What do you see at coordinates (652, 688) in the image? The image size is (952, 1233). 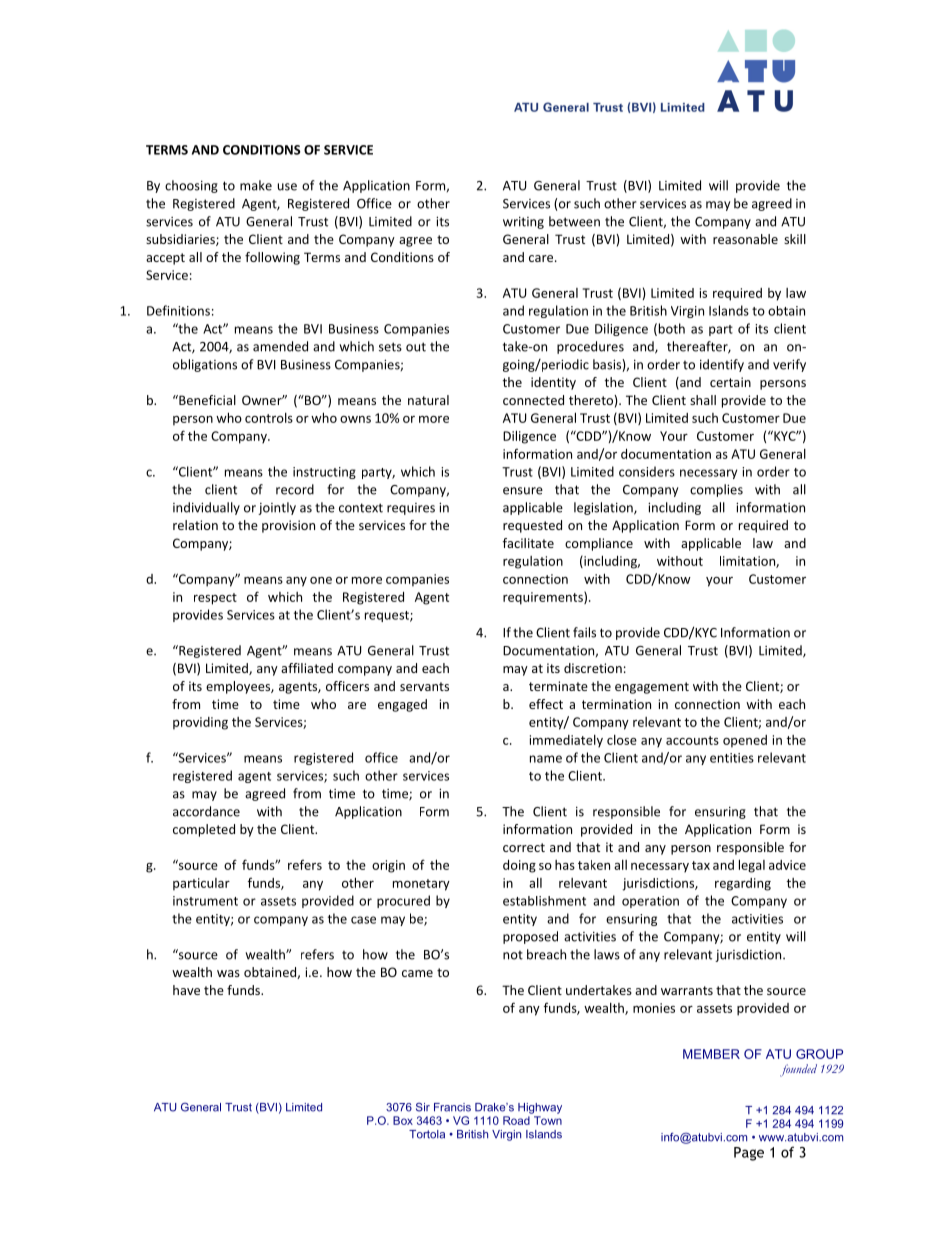 I see `engagement` at bounding box center [652, 688].
